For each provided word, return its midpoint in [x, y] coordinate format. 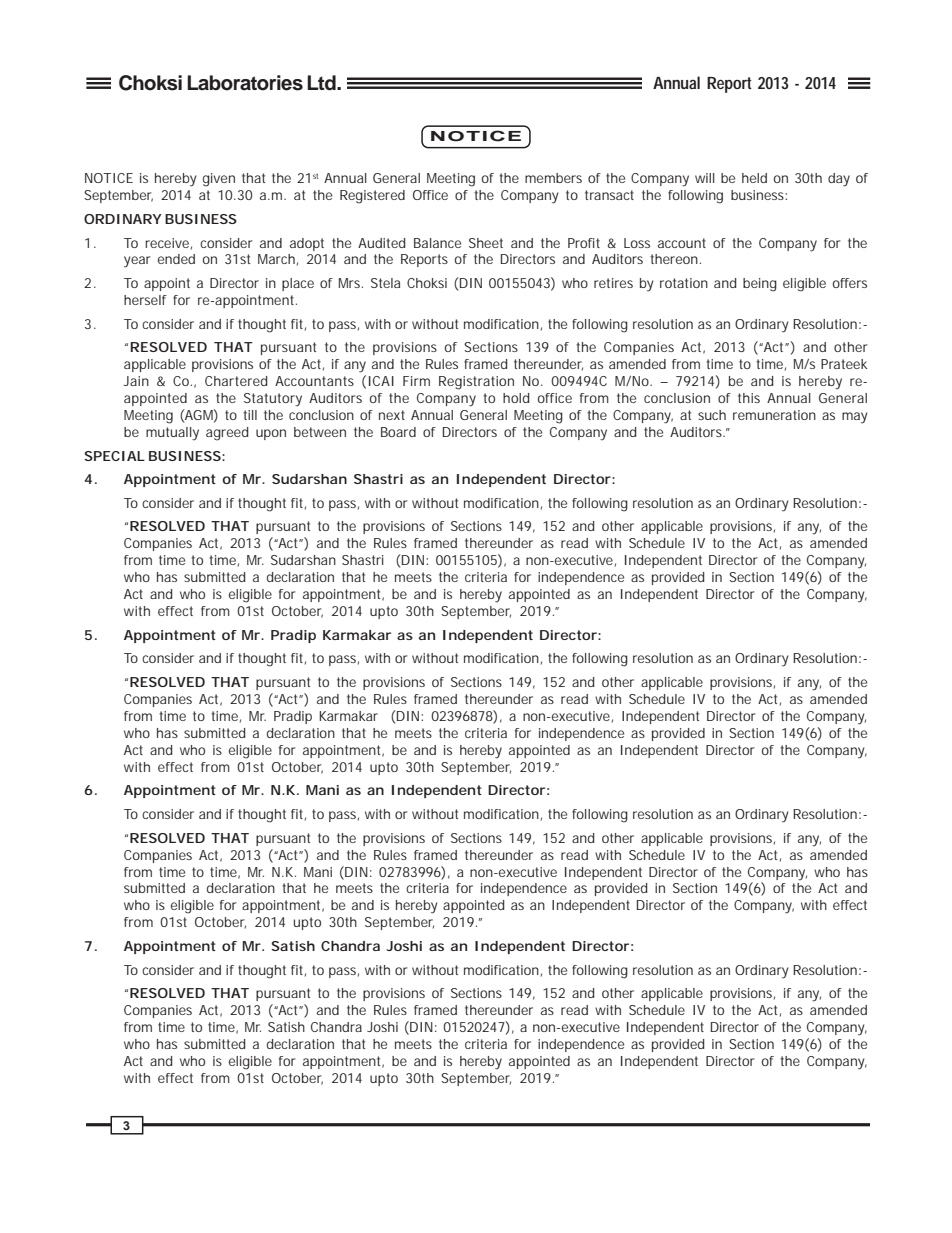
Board [398, 432]
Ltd [322, 83]
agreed [227, 434]
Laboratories [245, 83]
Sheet [486, 243]
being [760, 285]
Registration [476, 383]
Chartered [236, 381]
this [749, 398]
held [754, 178]
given [219, 180]
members [553, 178]
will [705, 178]
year [137, 262]
